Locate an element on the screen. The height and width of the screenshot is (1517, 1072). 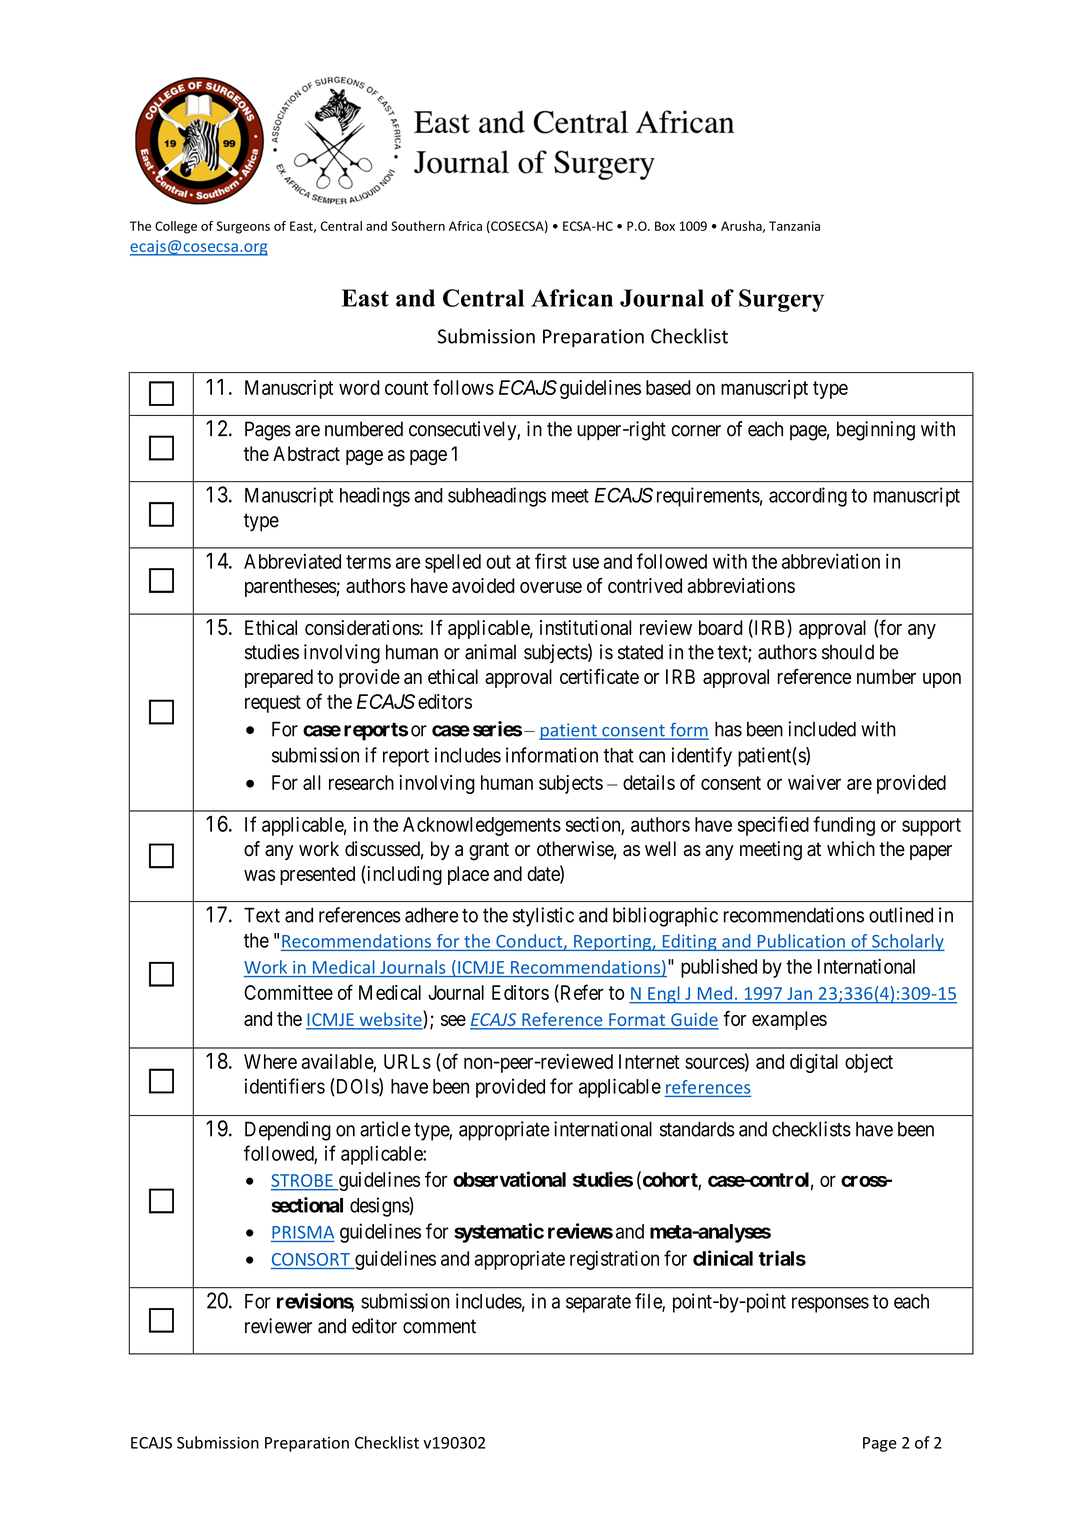
clinical is located at coordinates (723, 1258).
